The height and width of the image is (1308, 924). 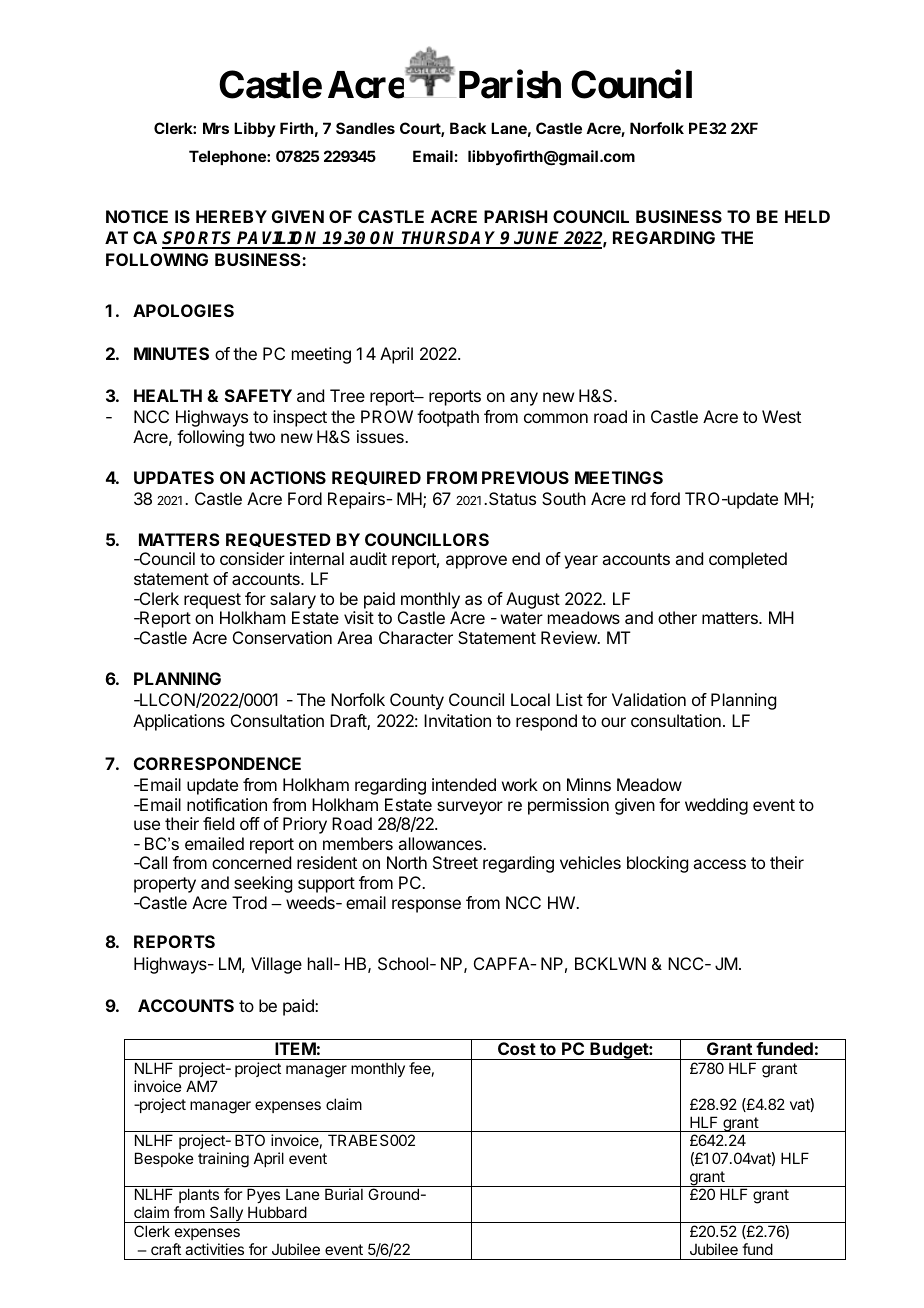 What do you see at coordinates (807, 216) in the image?
I see `HELD` at bounding box center [807, 216].
